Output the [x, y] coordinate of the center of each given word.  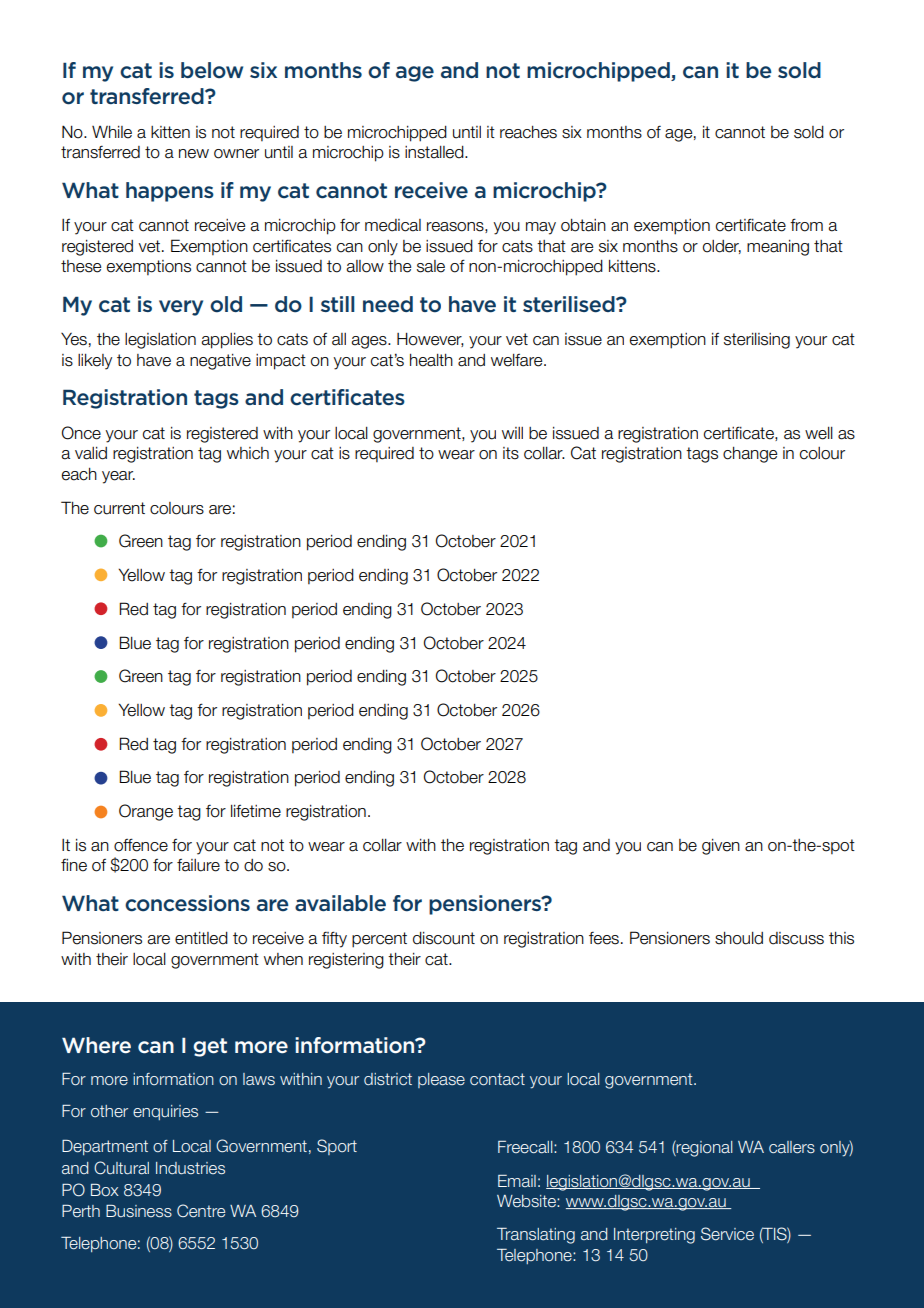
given [721, 847]
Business [139, 1211]
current [119, 508]
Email [517, 1181]
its [511, 453]
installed [435, 152]
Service [727, 1234]
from [806, 225]
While [112, 132]
